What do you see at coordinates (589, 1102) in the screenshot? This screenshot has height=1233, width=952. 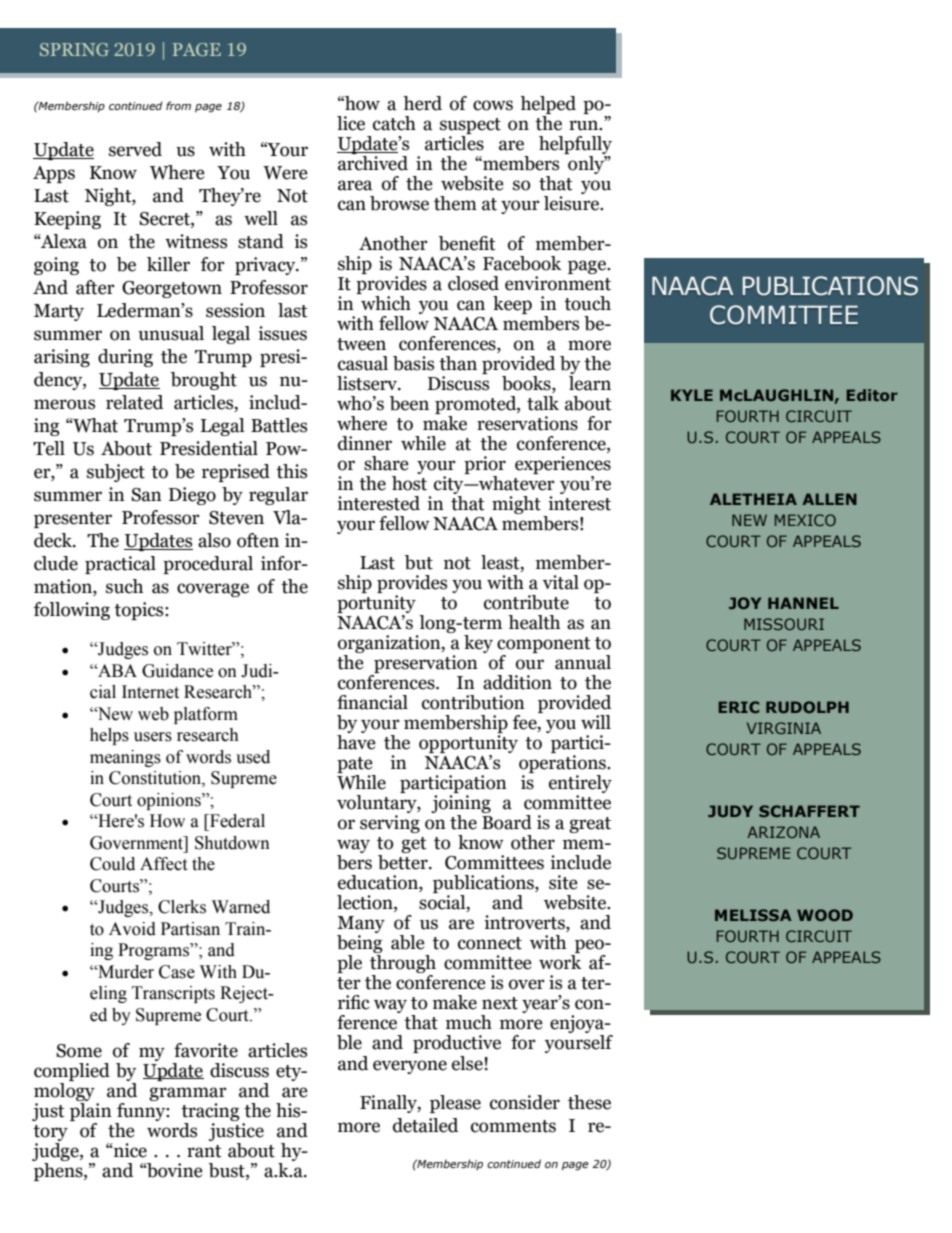 I see `these` at bounding box center [589, 1102].
